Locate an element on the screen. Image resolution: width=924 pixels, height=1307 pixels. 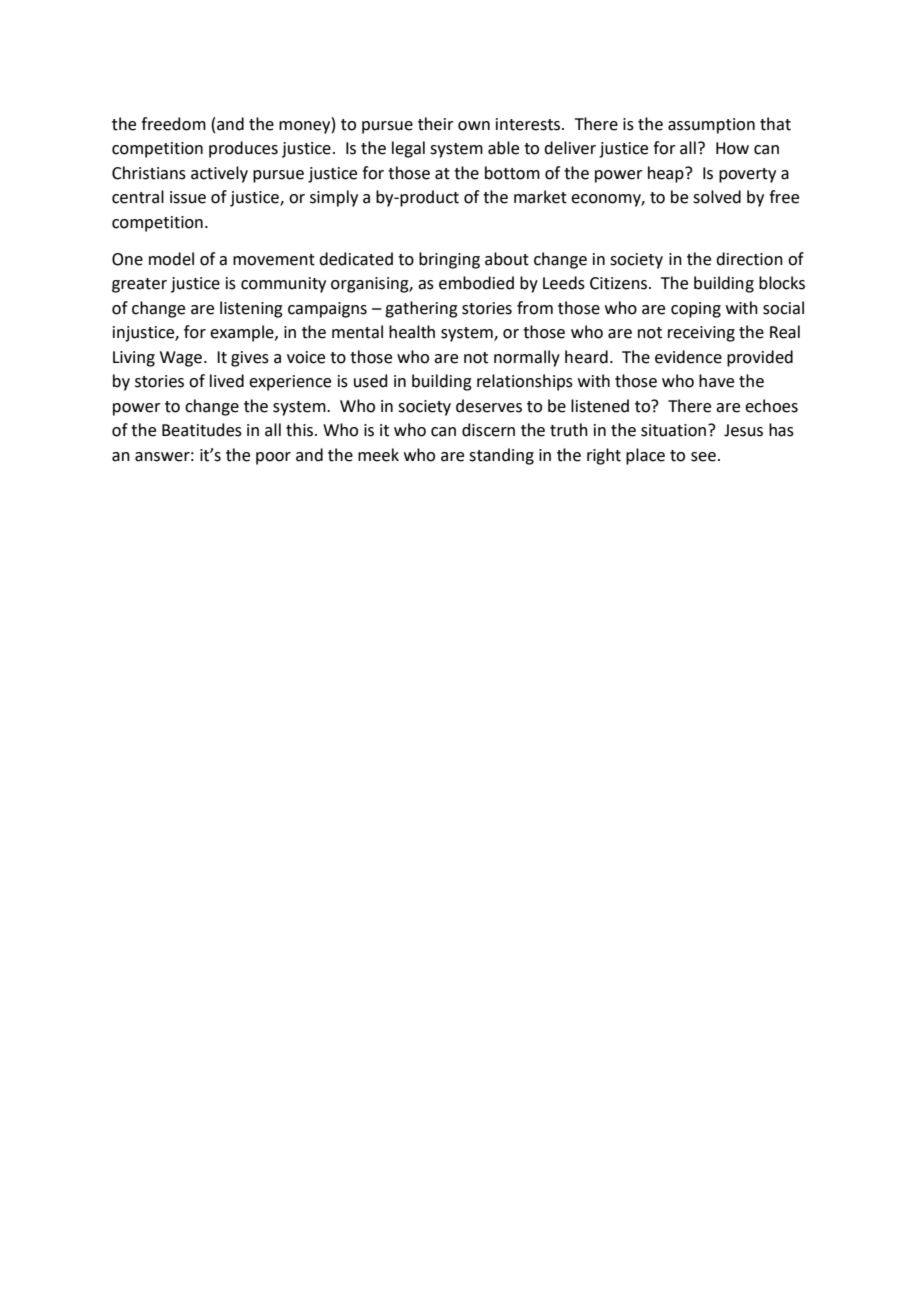
see is located at coordinates (703, 457).
